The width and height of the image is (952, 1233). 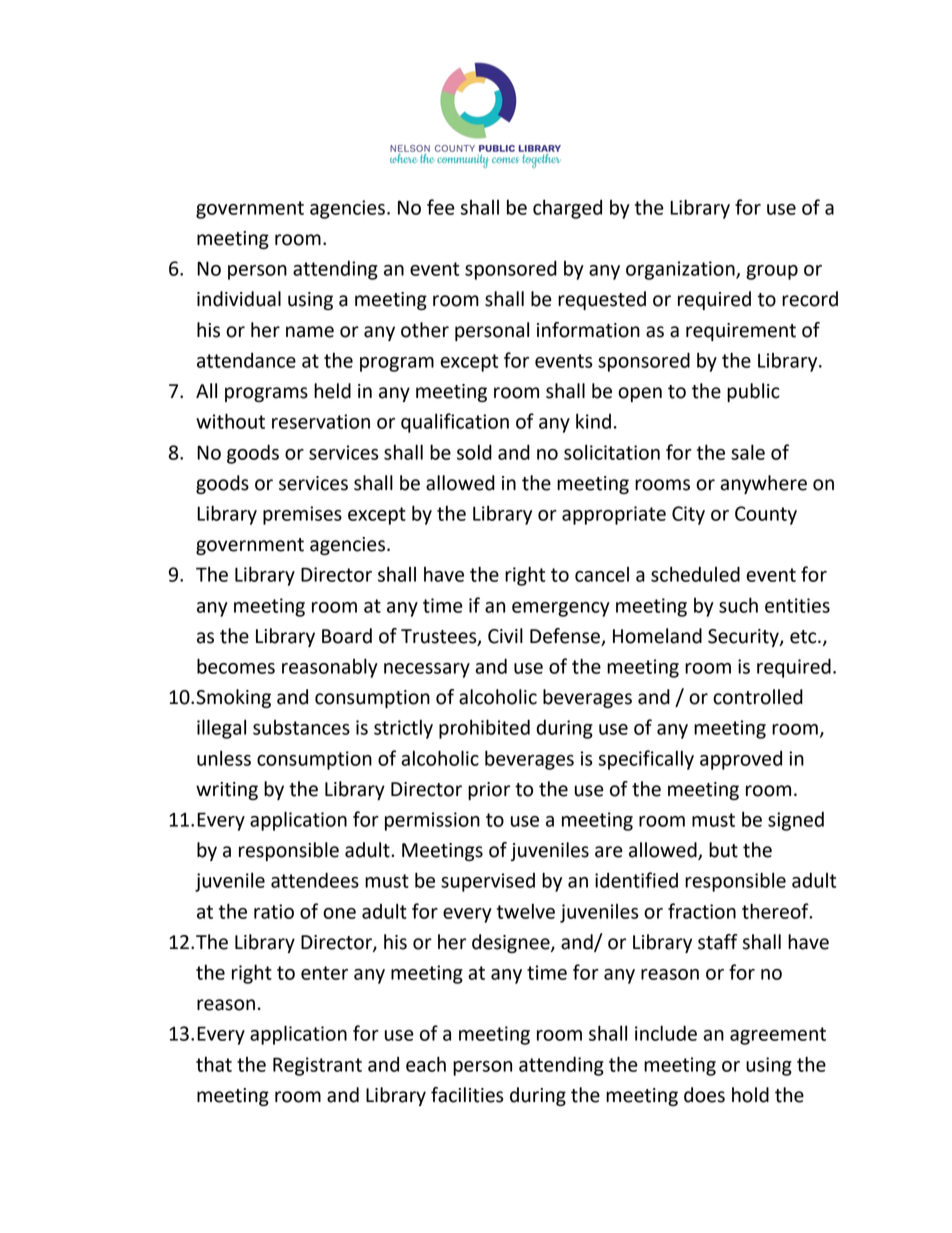 What do you see at coordinates (567, 209) in the image?
I see `charged` at bounding box center [567, 209].
